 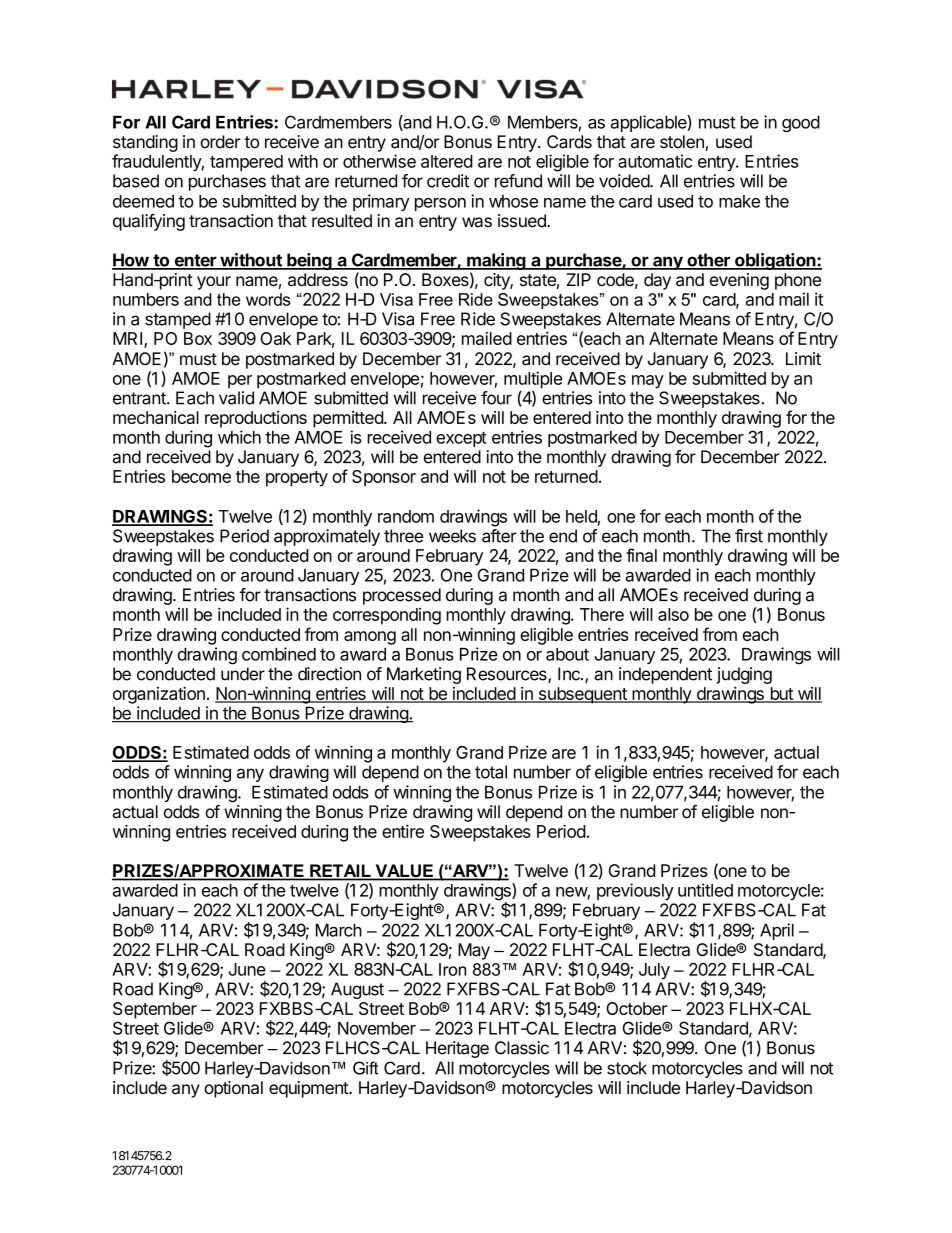 What do you see at coordinates (673, 614) in the screenshot?
I see `also` at bounding box center [673, 614].
